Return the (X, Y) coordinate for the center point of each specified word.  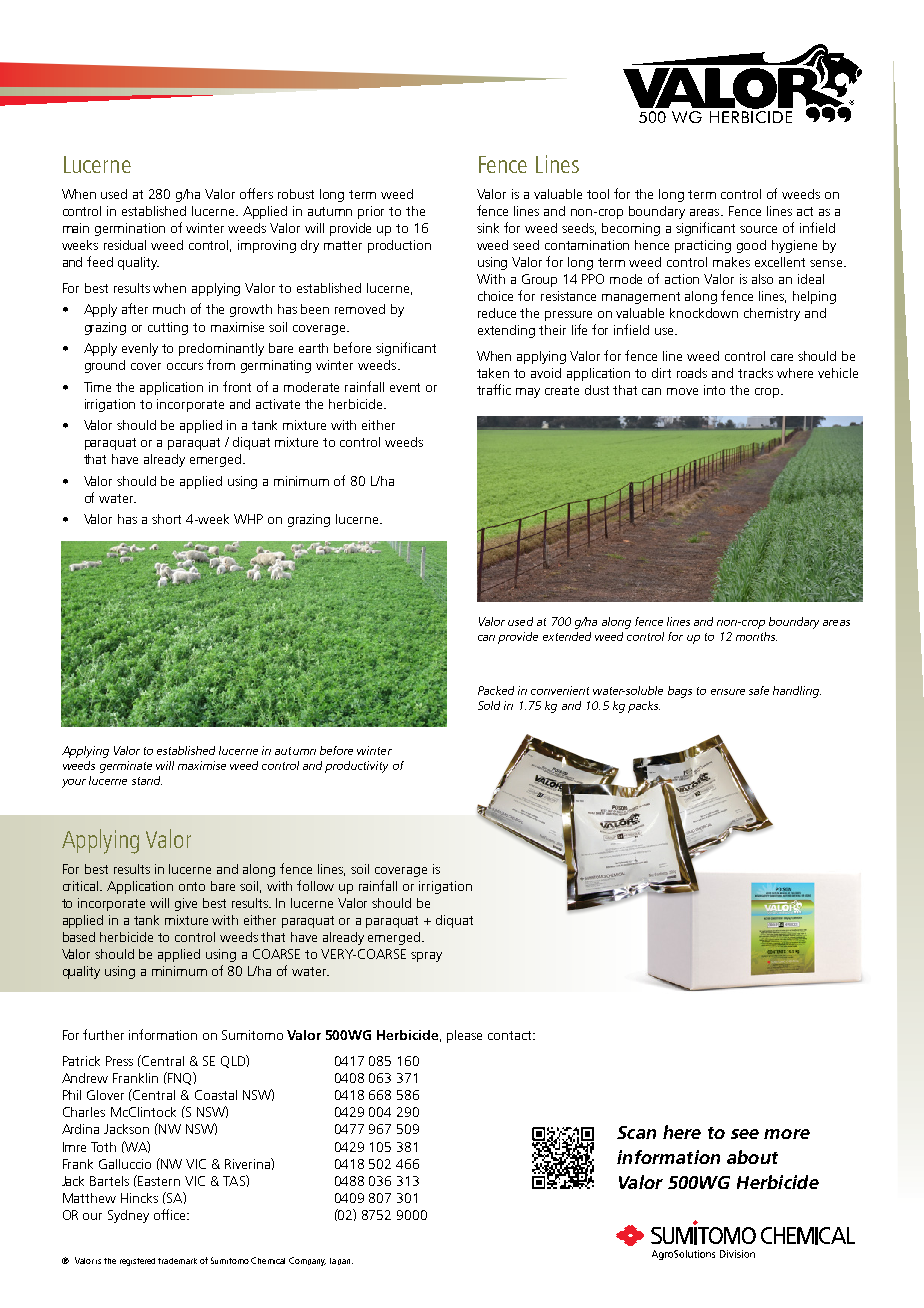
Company (307, 1261)
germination (130, 229)
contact (511, 1035)
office (171, 1214)
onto (192, 886)
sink (488, 228)
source (758, 229)
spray (426, 957)
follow (315, 885)
